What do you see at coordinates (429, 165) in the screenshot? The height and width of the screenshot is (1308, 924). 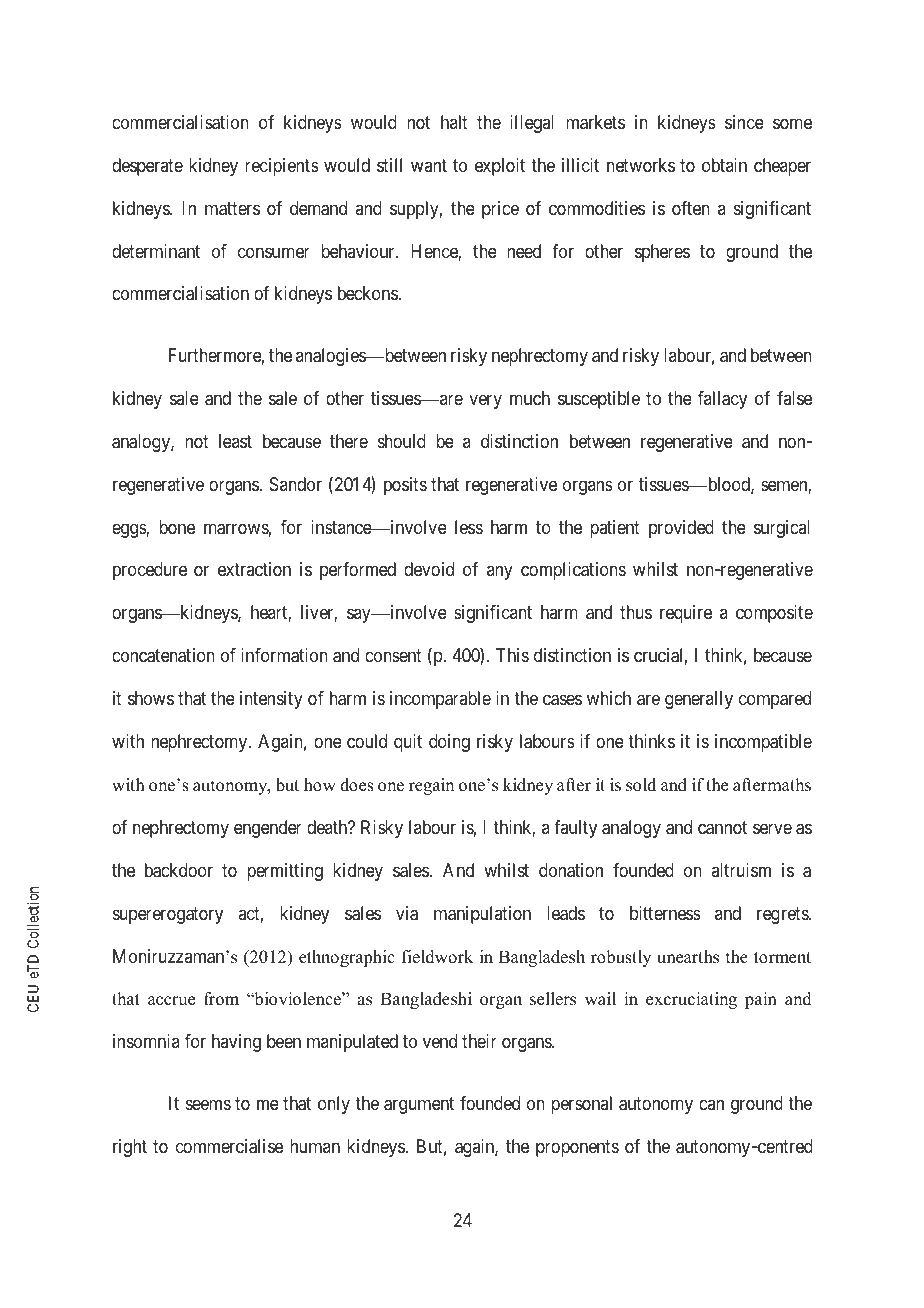 I see `want` at bounding box center [429, 165].
